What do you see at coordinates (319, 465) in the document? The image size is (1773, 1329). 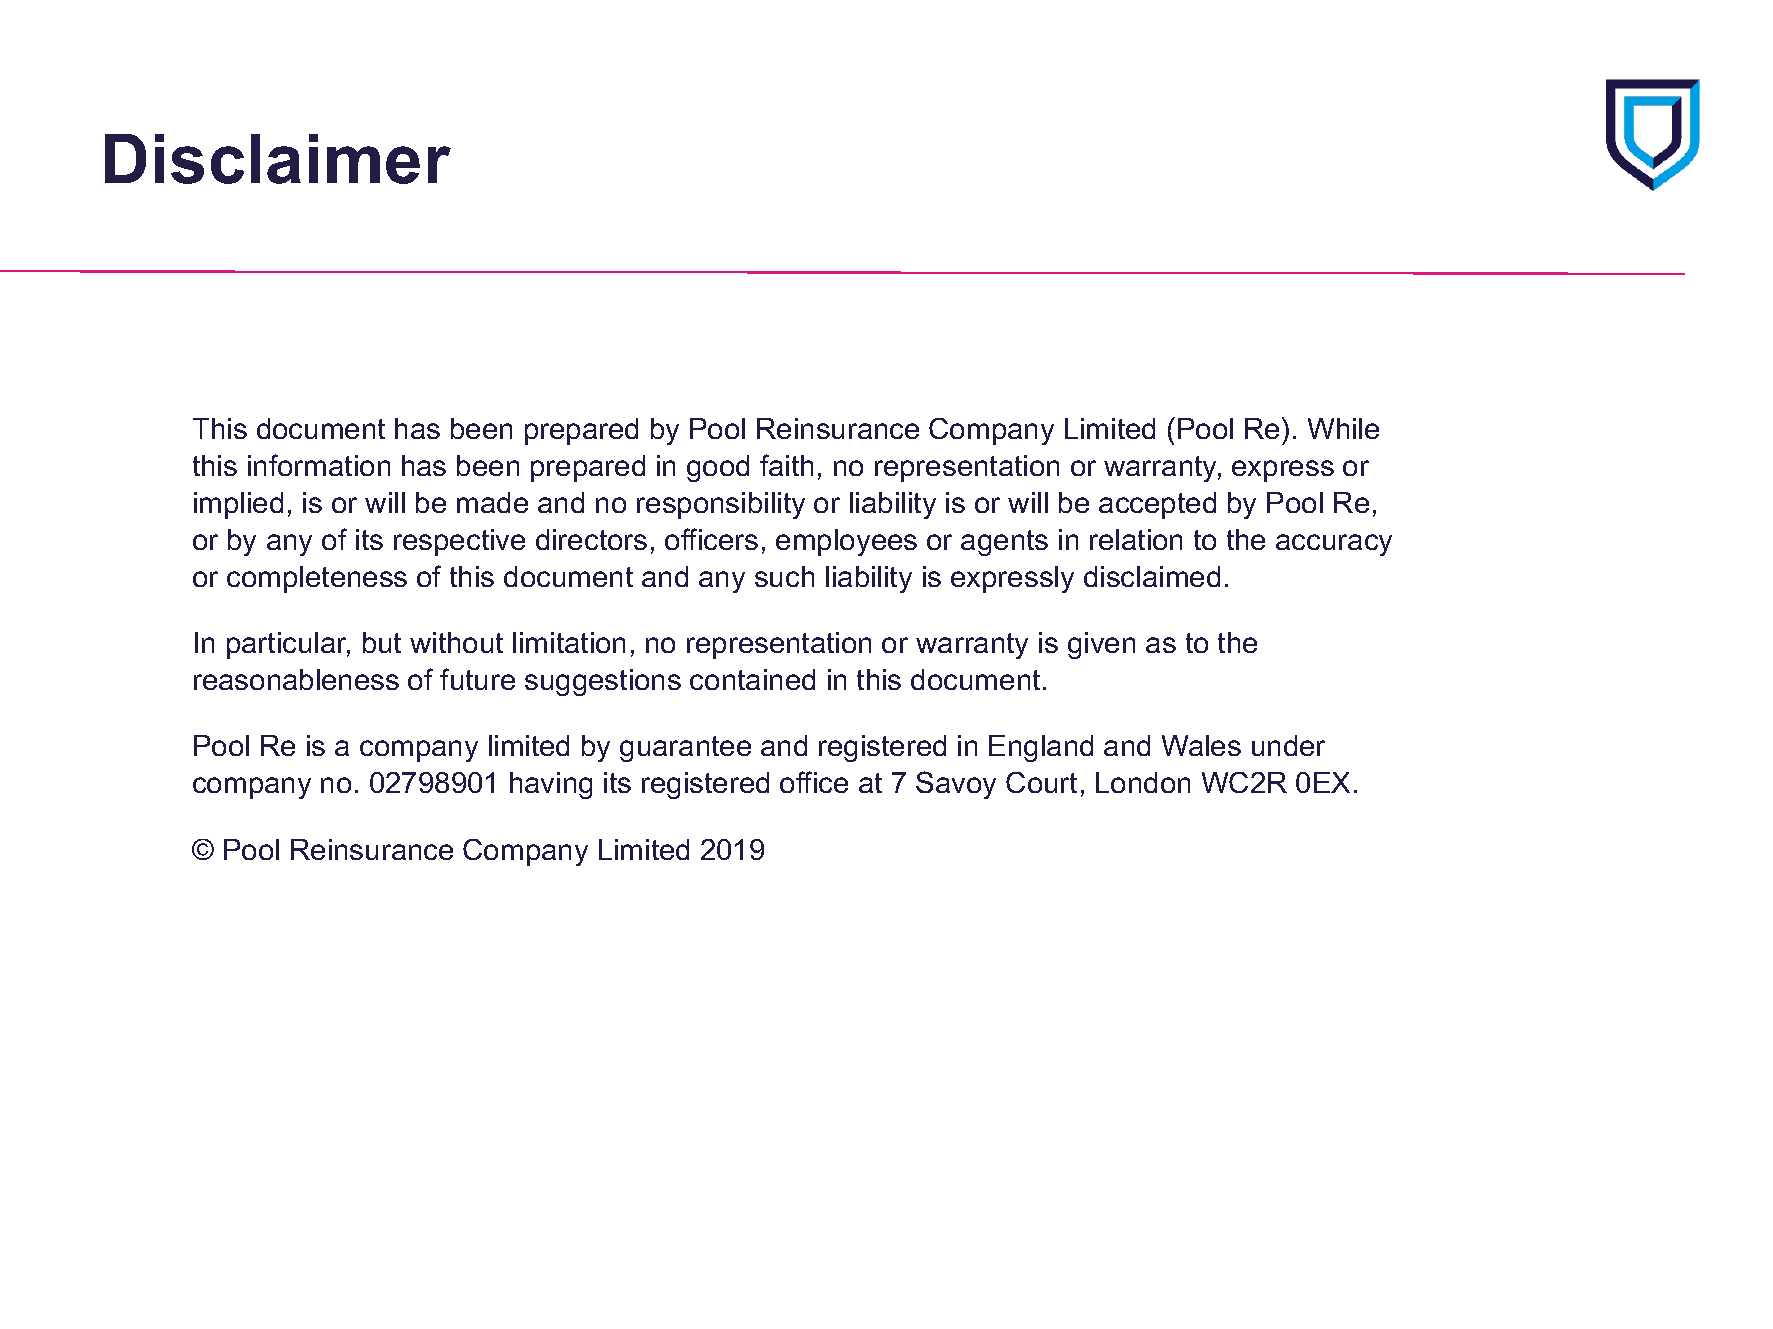 I see `information` at bounding box center [319, 465].
